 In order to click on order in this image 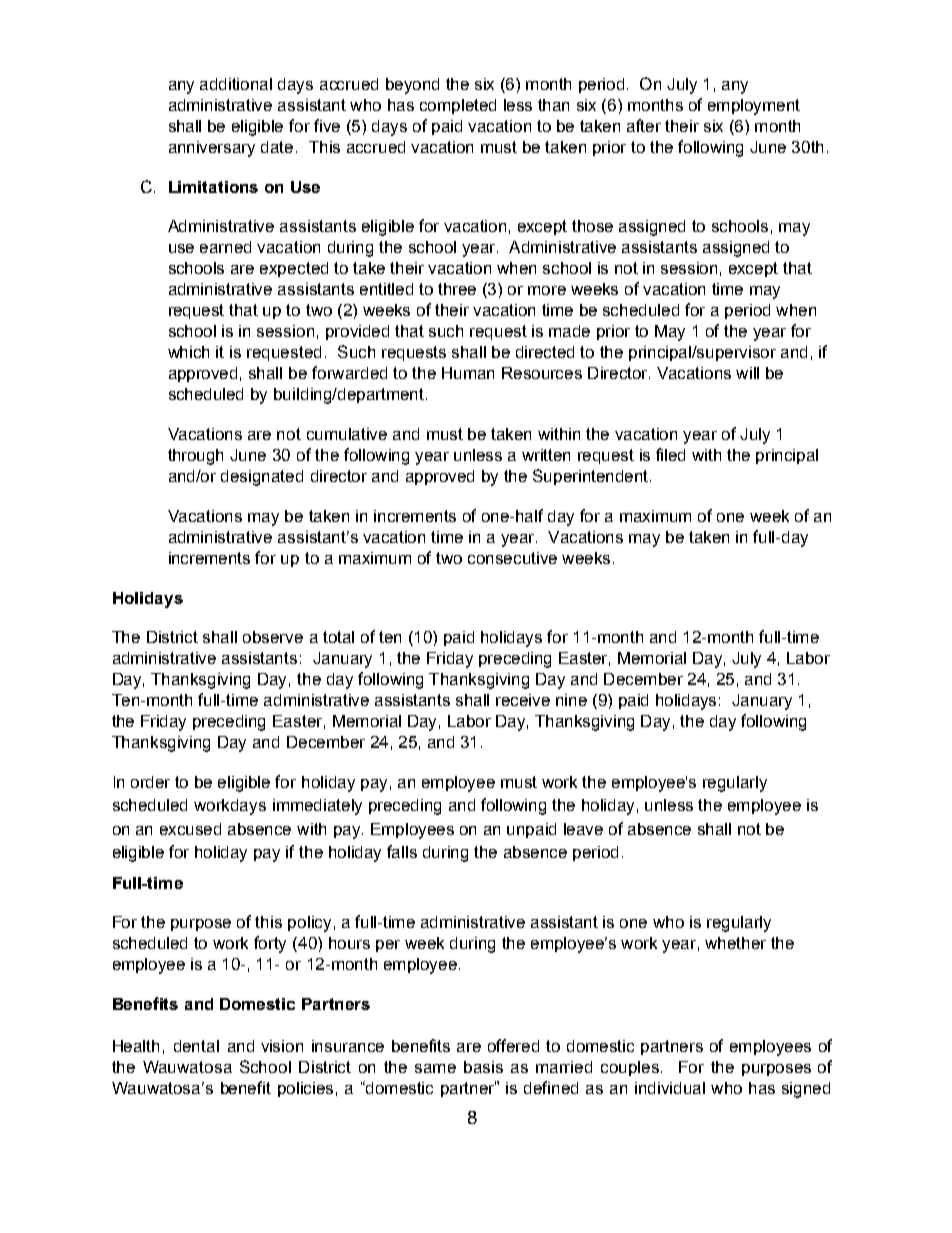, I will do `click(150, 782)`.
